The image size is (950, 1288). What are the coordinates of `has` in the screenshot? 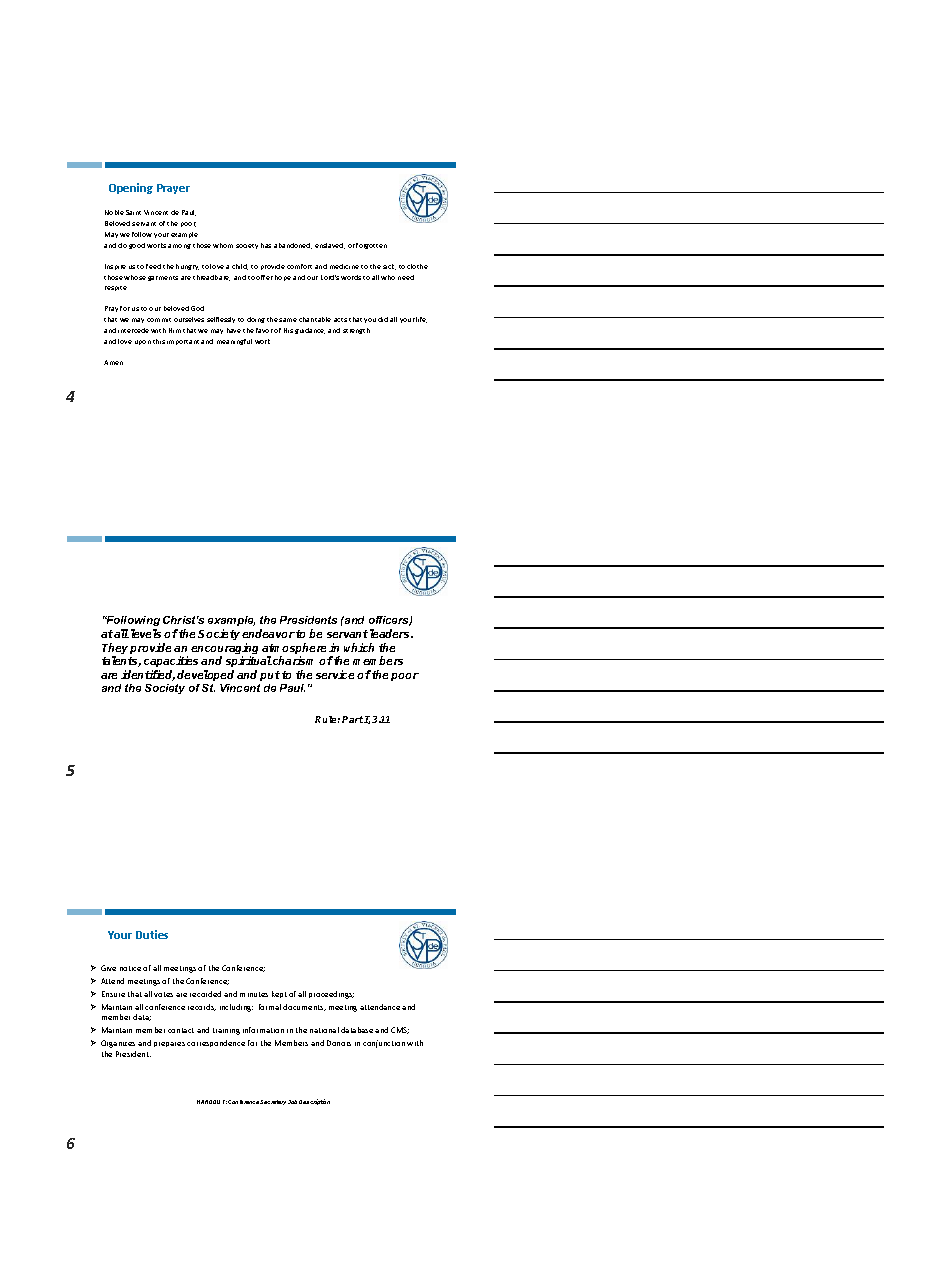 It's located at (266, 245).
